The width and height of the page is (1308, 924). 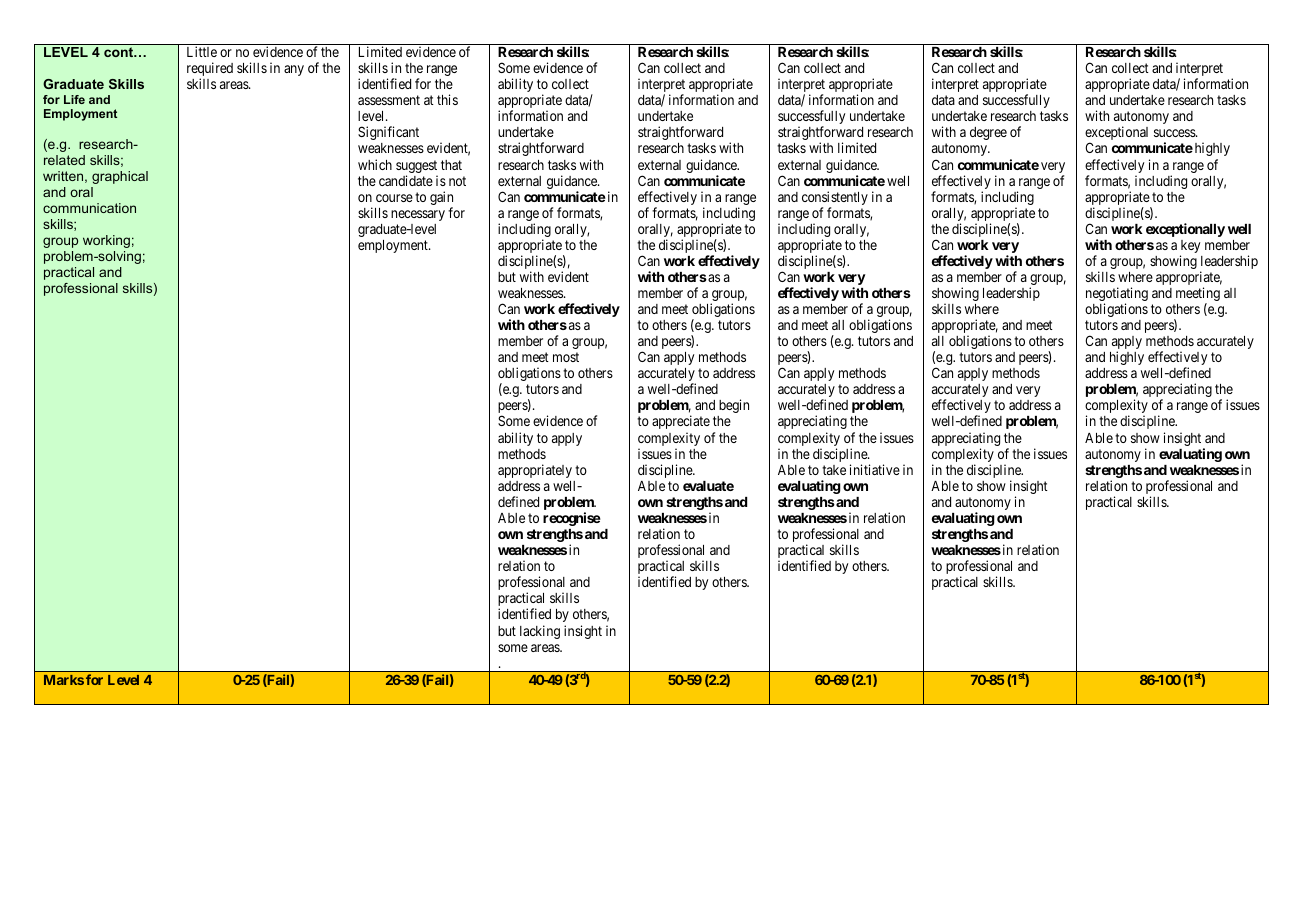 What do you see at coordinates (418, 215) in the page?
I see `necessary` at bounding box center [418, 215].
